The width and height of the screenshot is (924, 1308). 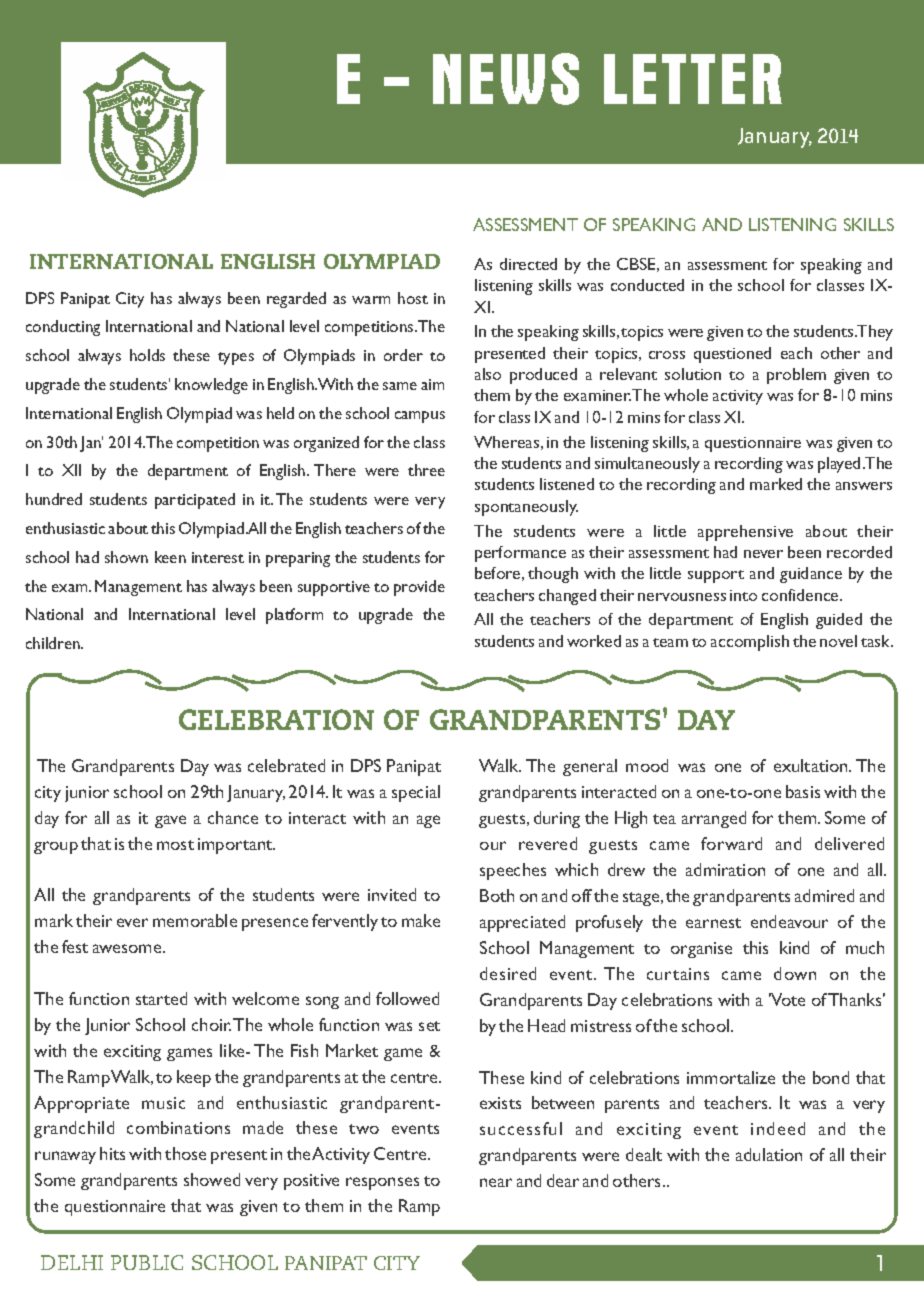 What do you see at coordinates (147, 1262) in the screenshot?
I see `PUBLIC` at bounding box center [147, 1262].
